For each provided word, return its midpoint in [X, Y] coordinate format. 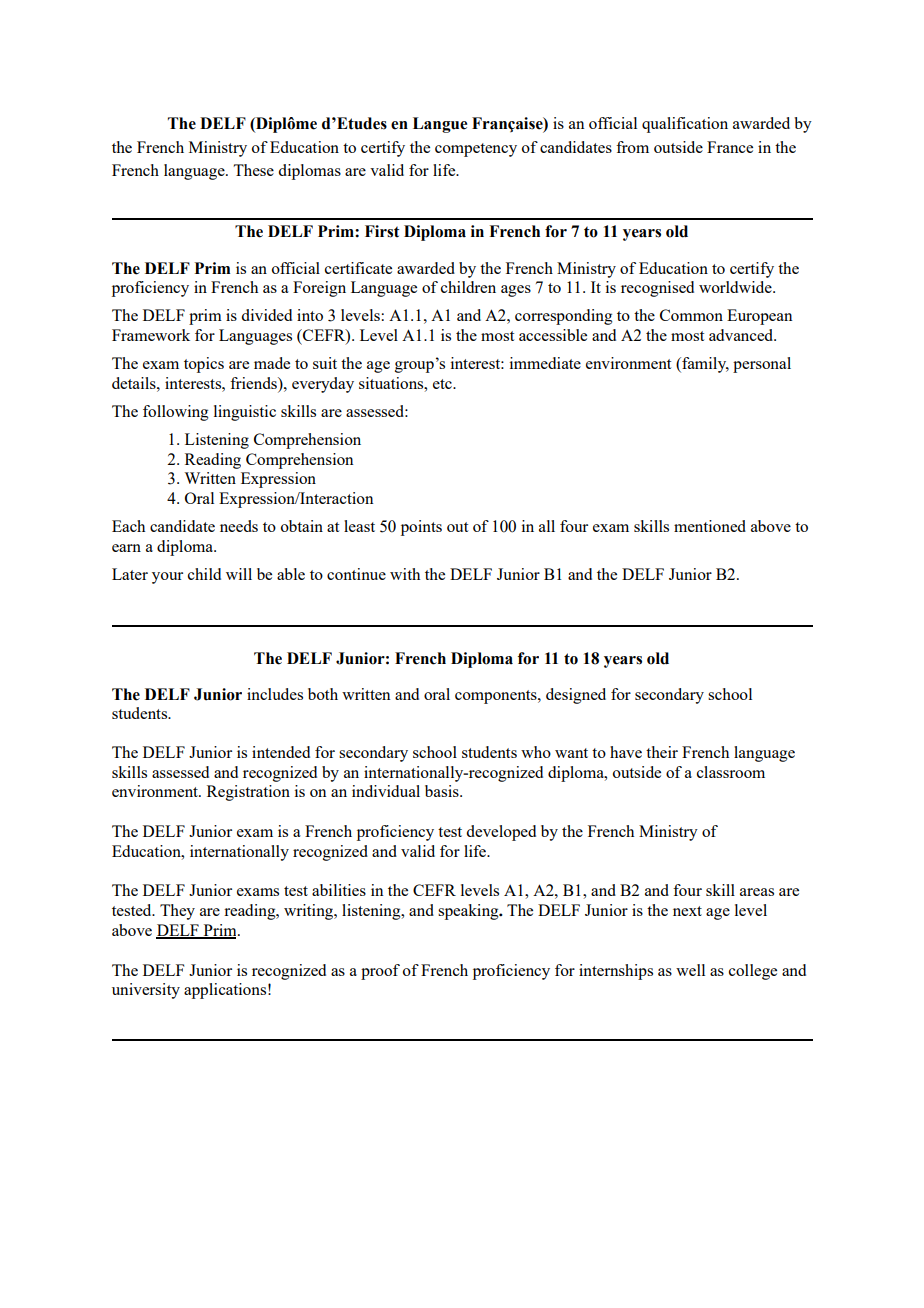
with [405, 574]
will [239, 574]
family [704, 365]
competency [476, 150]
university [146, 991]
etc [443, 384]
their [662, 752]
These [253, 170]
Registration [248, 793]
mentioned [710, 526]
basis [443, 791]
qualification [685, 125]
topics [204, 365]
